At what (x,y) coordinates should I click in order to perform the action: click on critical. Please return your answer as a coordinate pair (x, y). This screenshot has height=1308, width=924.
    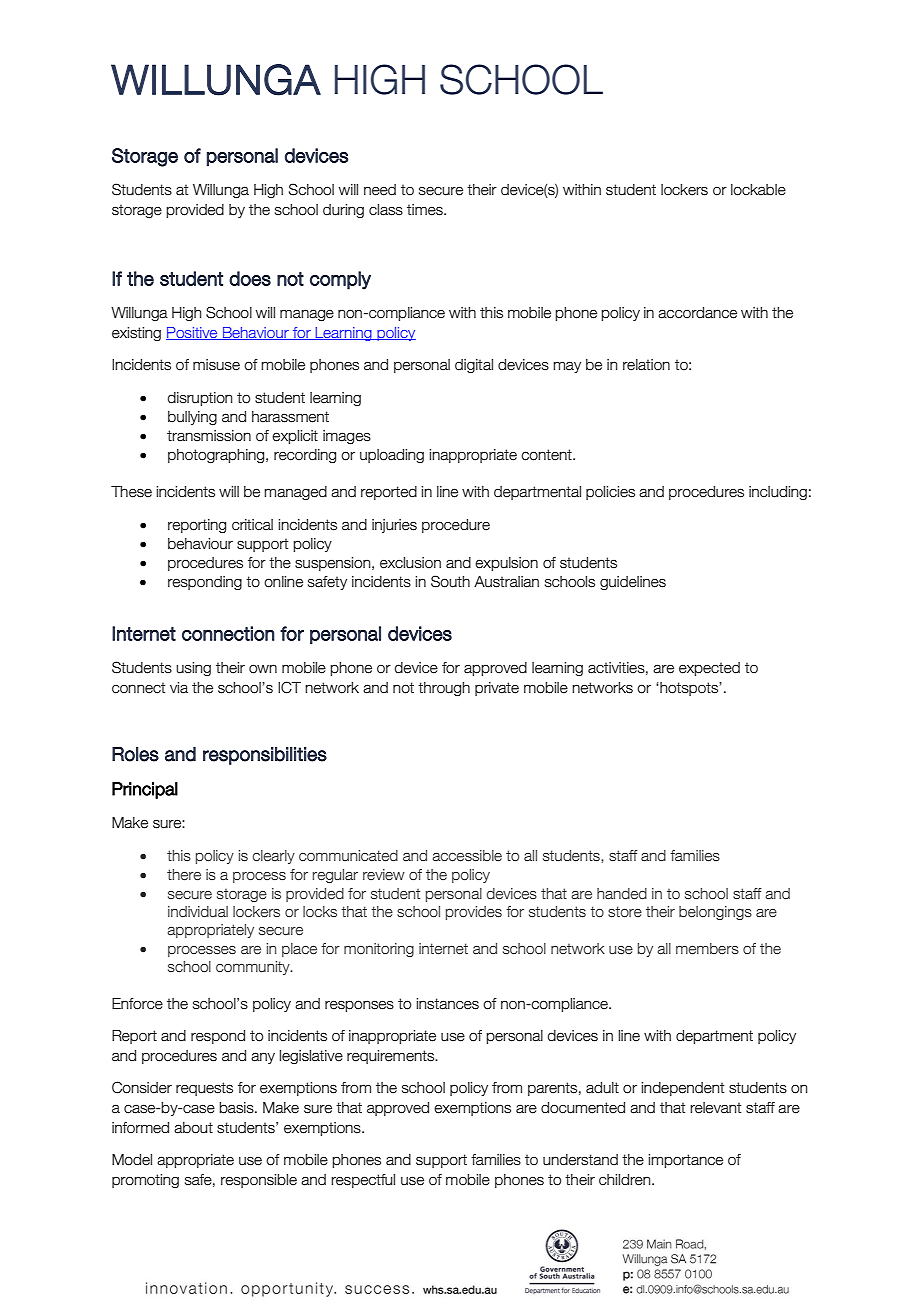
    Looking at the image, I should click on (252, 525).
